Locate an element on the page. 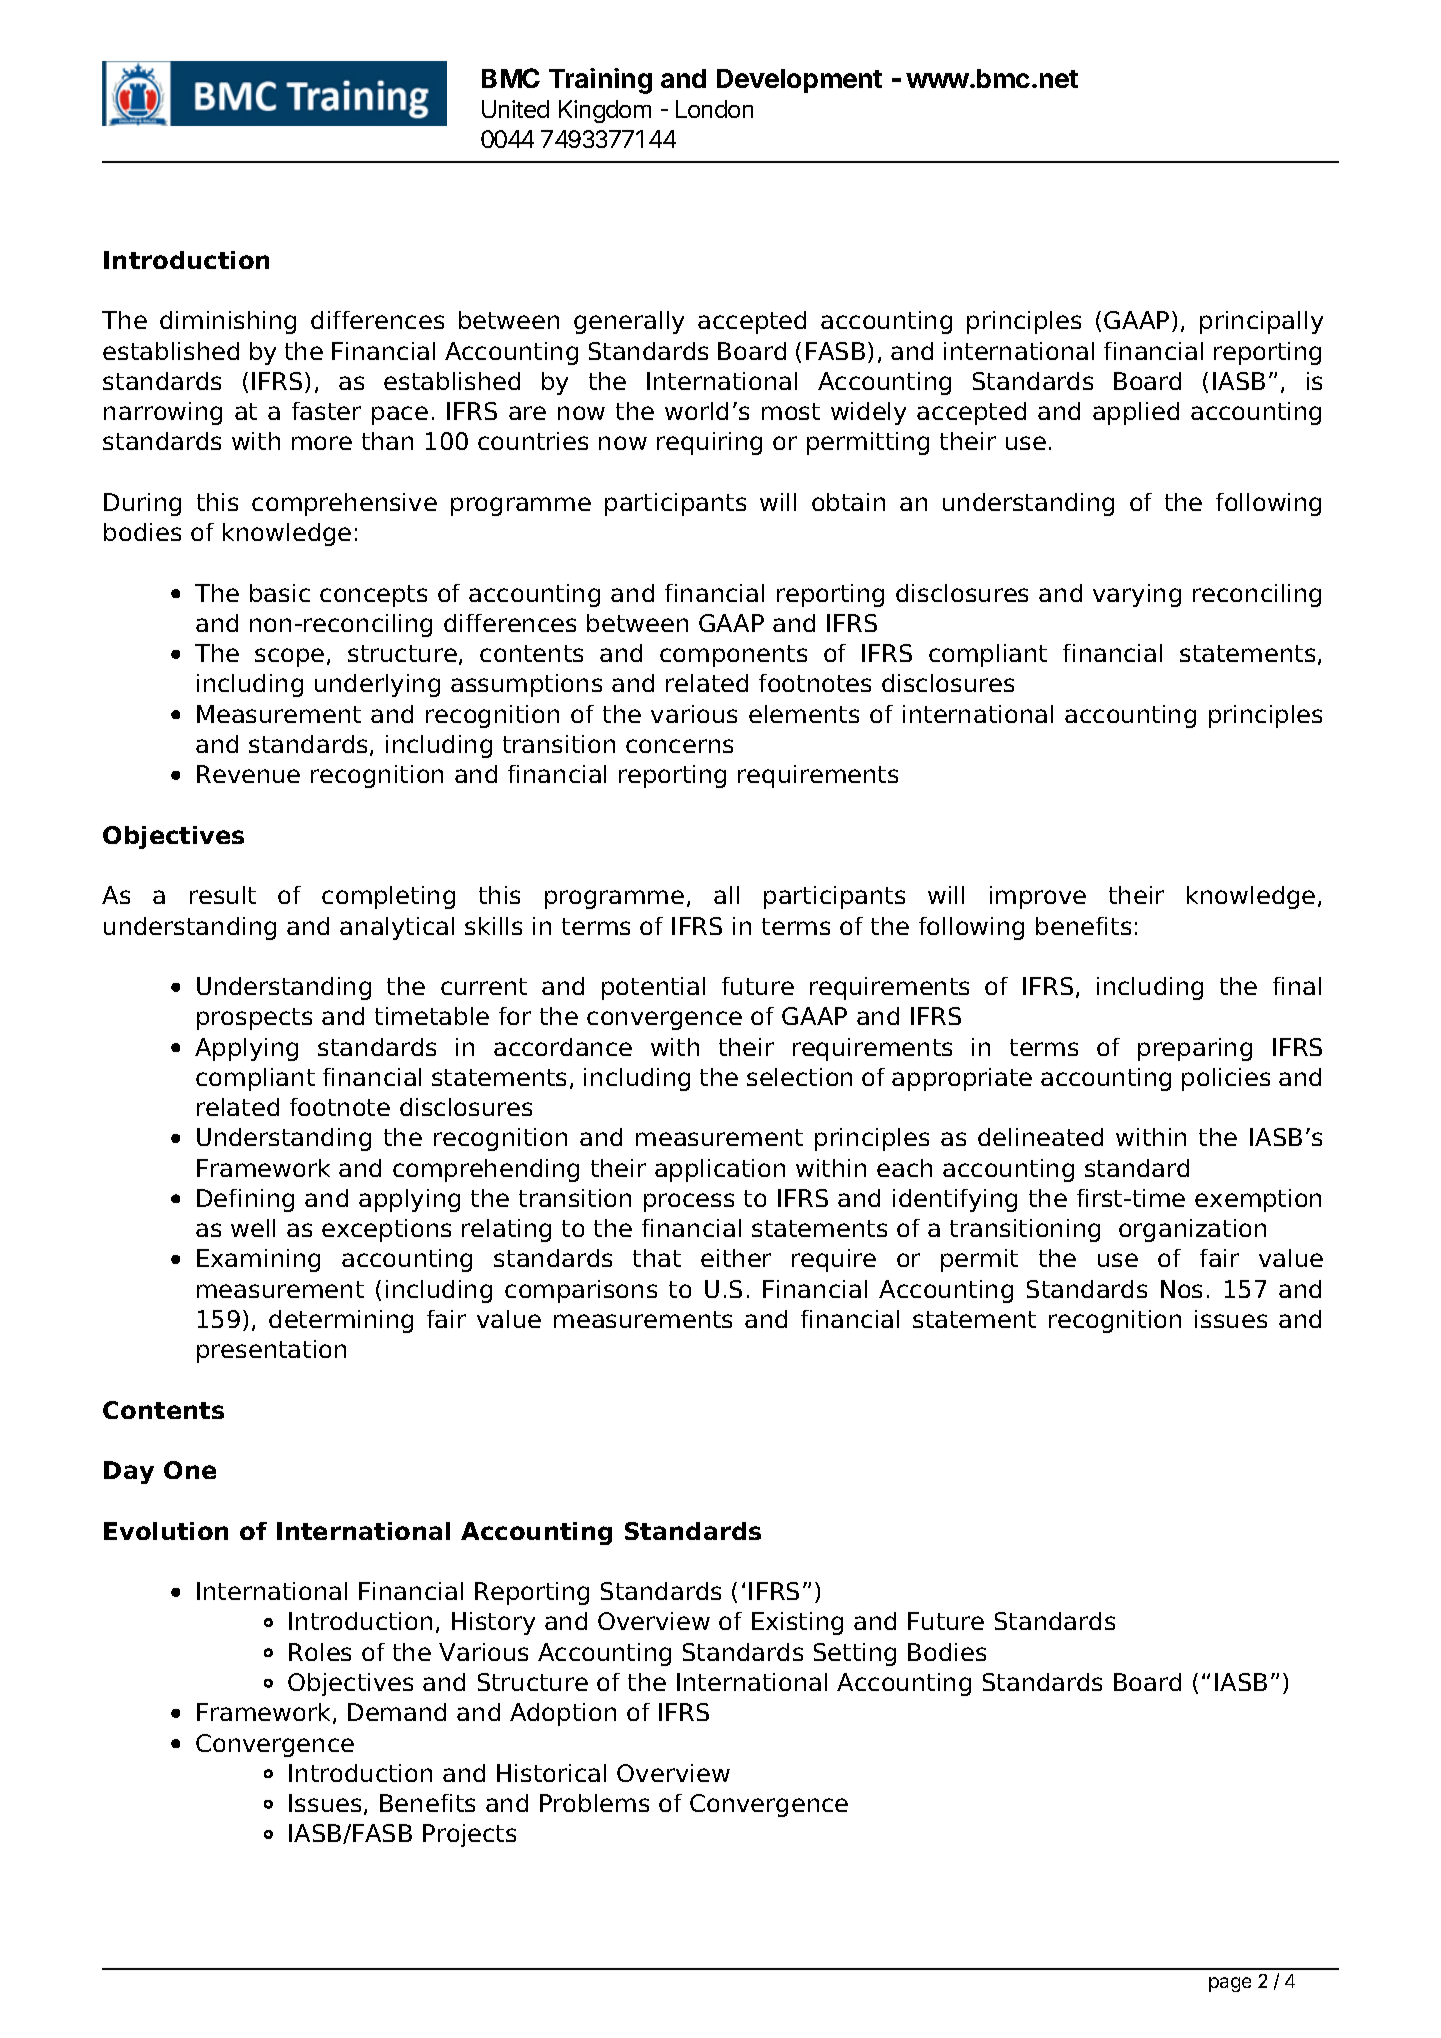  organization is located at coordinates (1192, 1230).
